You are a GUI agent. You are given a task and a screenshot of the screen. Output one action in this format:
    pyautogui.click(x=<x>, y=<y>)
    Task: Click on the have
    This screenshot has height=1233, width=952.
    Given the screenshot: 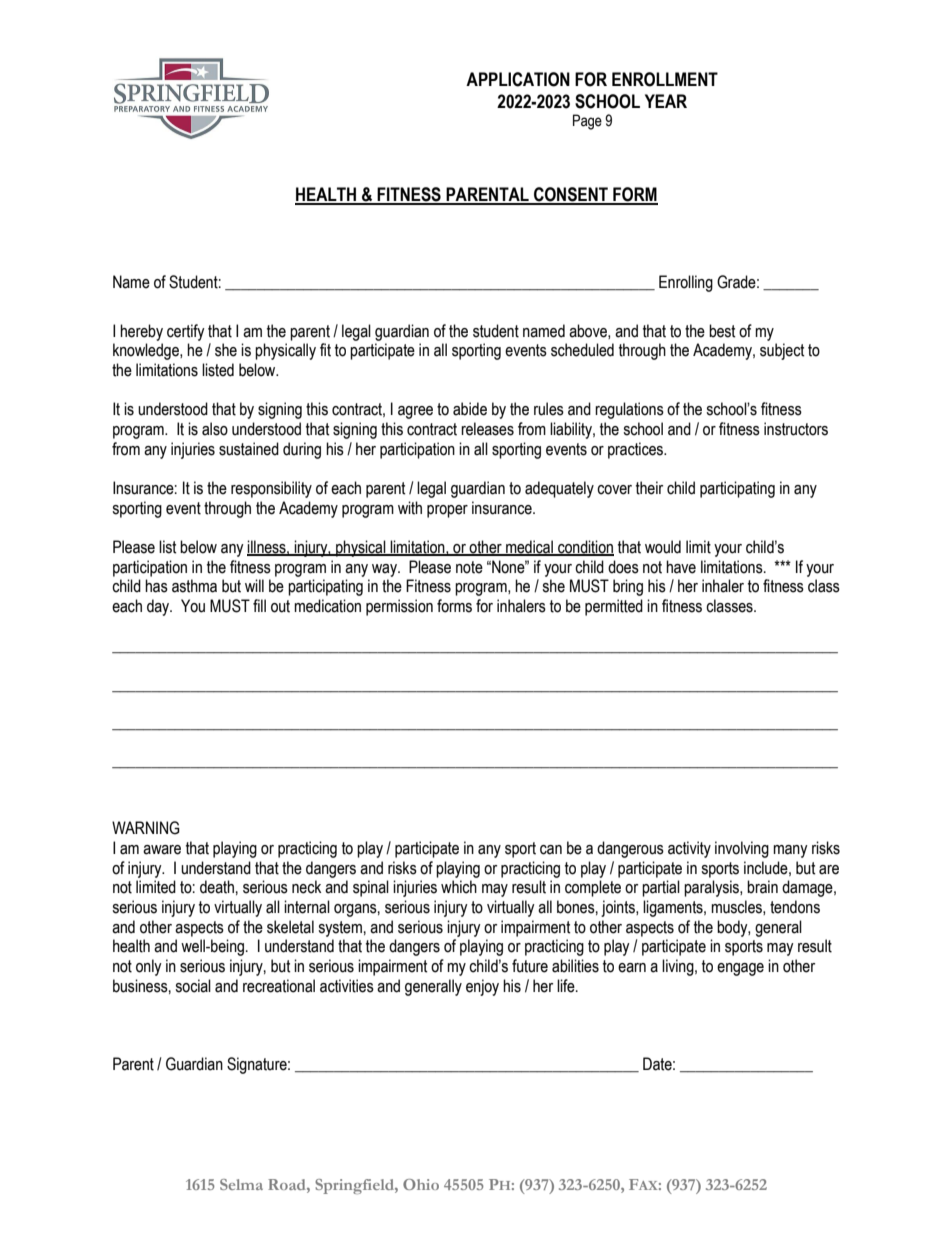 What is the action you would take?
    pyautogui.click(x=681, y=567)
